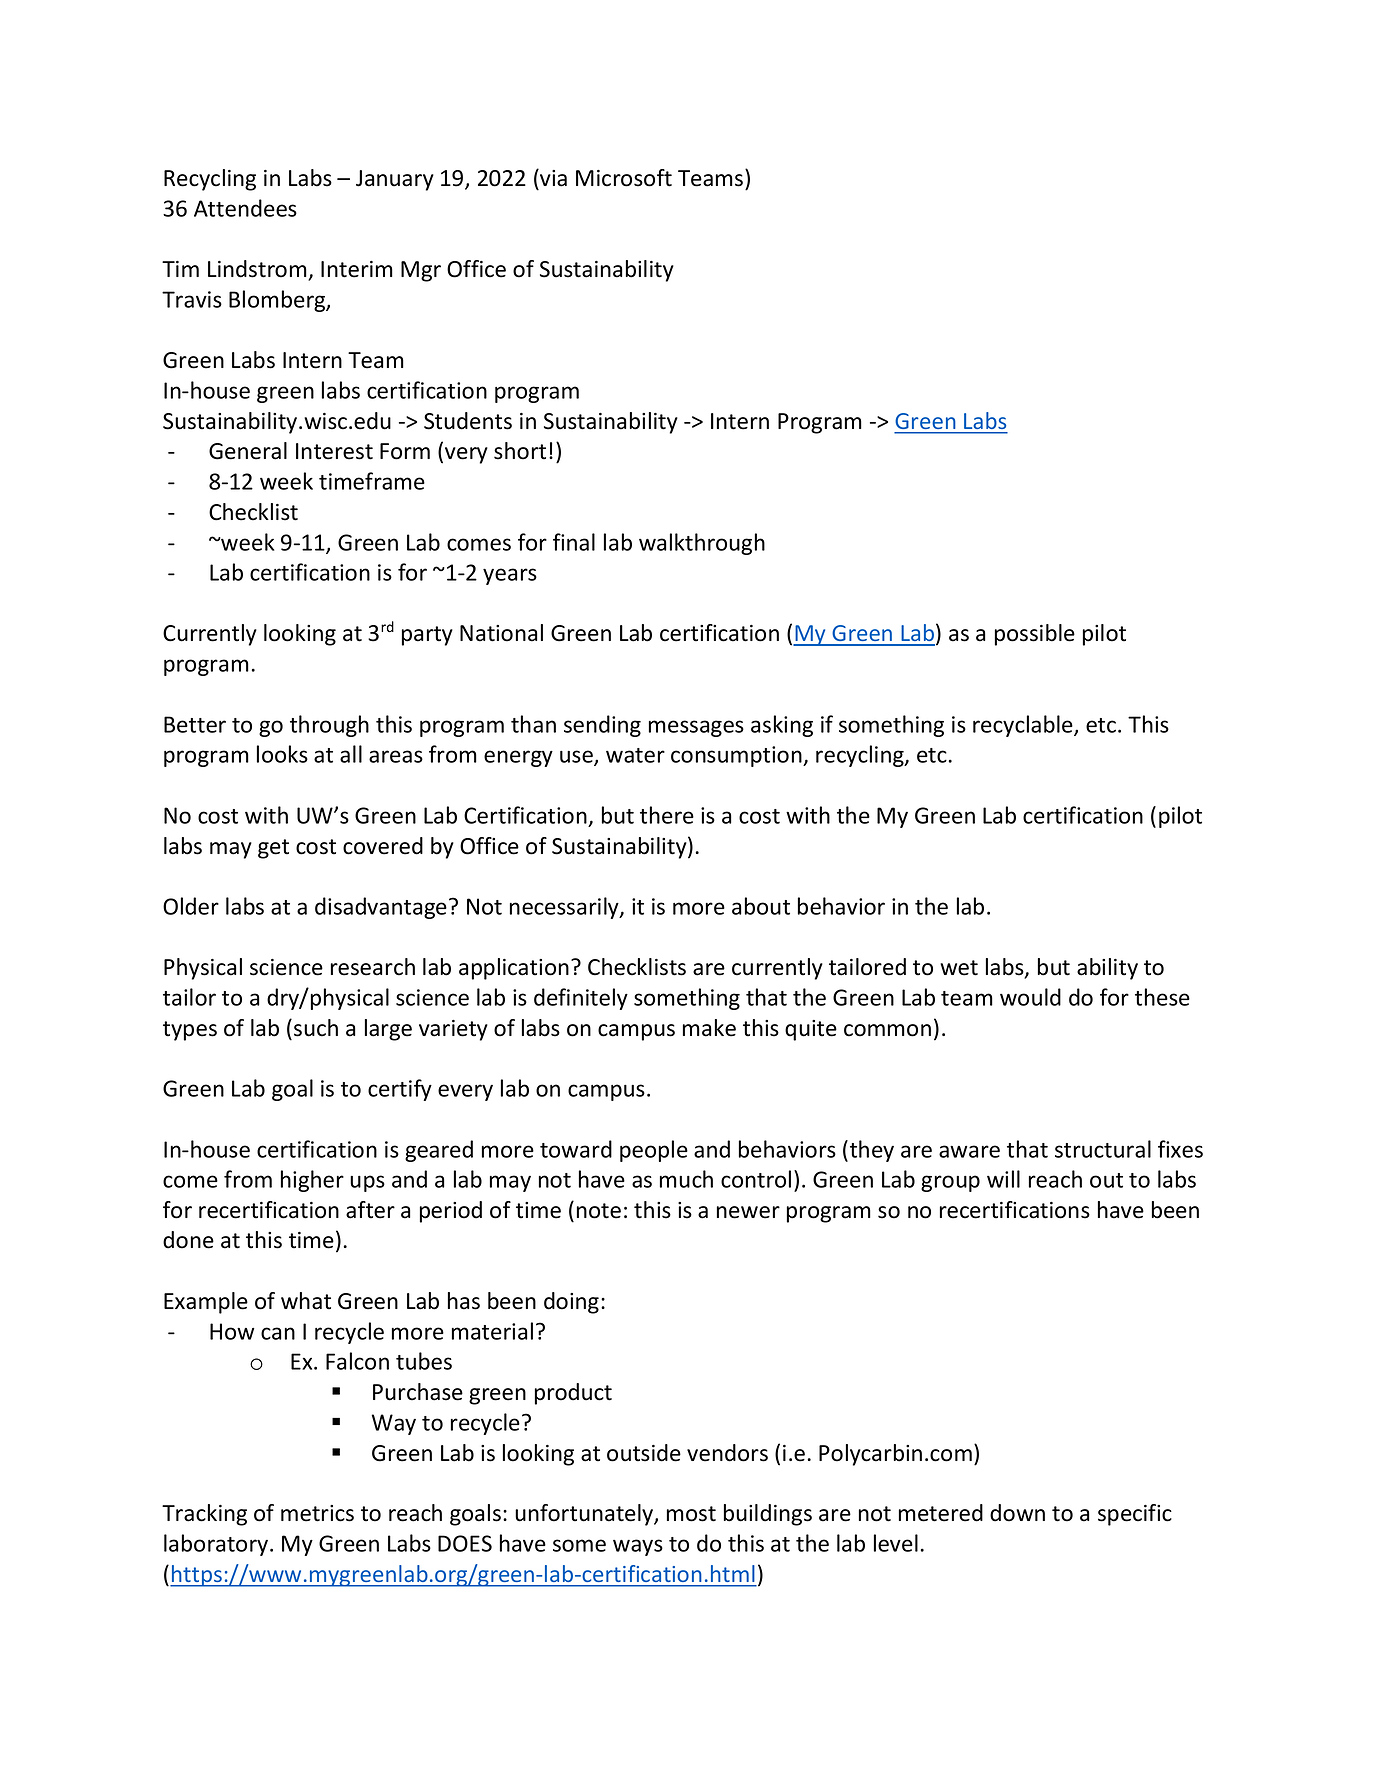 The height and width of the screenshot is (1790, 1383). Describe the element at coordinates (574, 542) in the screenshot. I see `final` at that location.
